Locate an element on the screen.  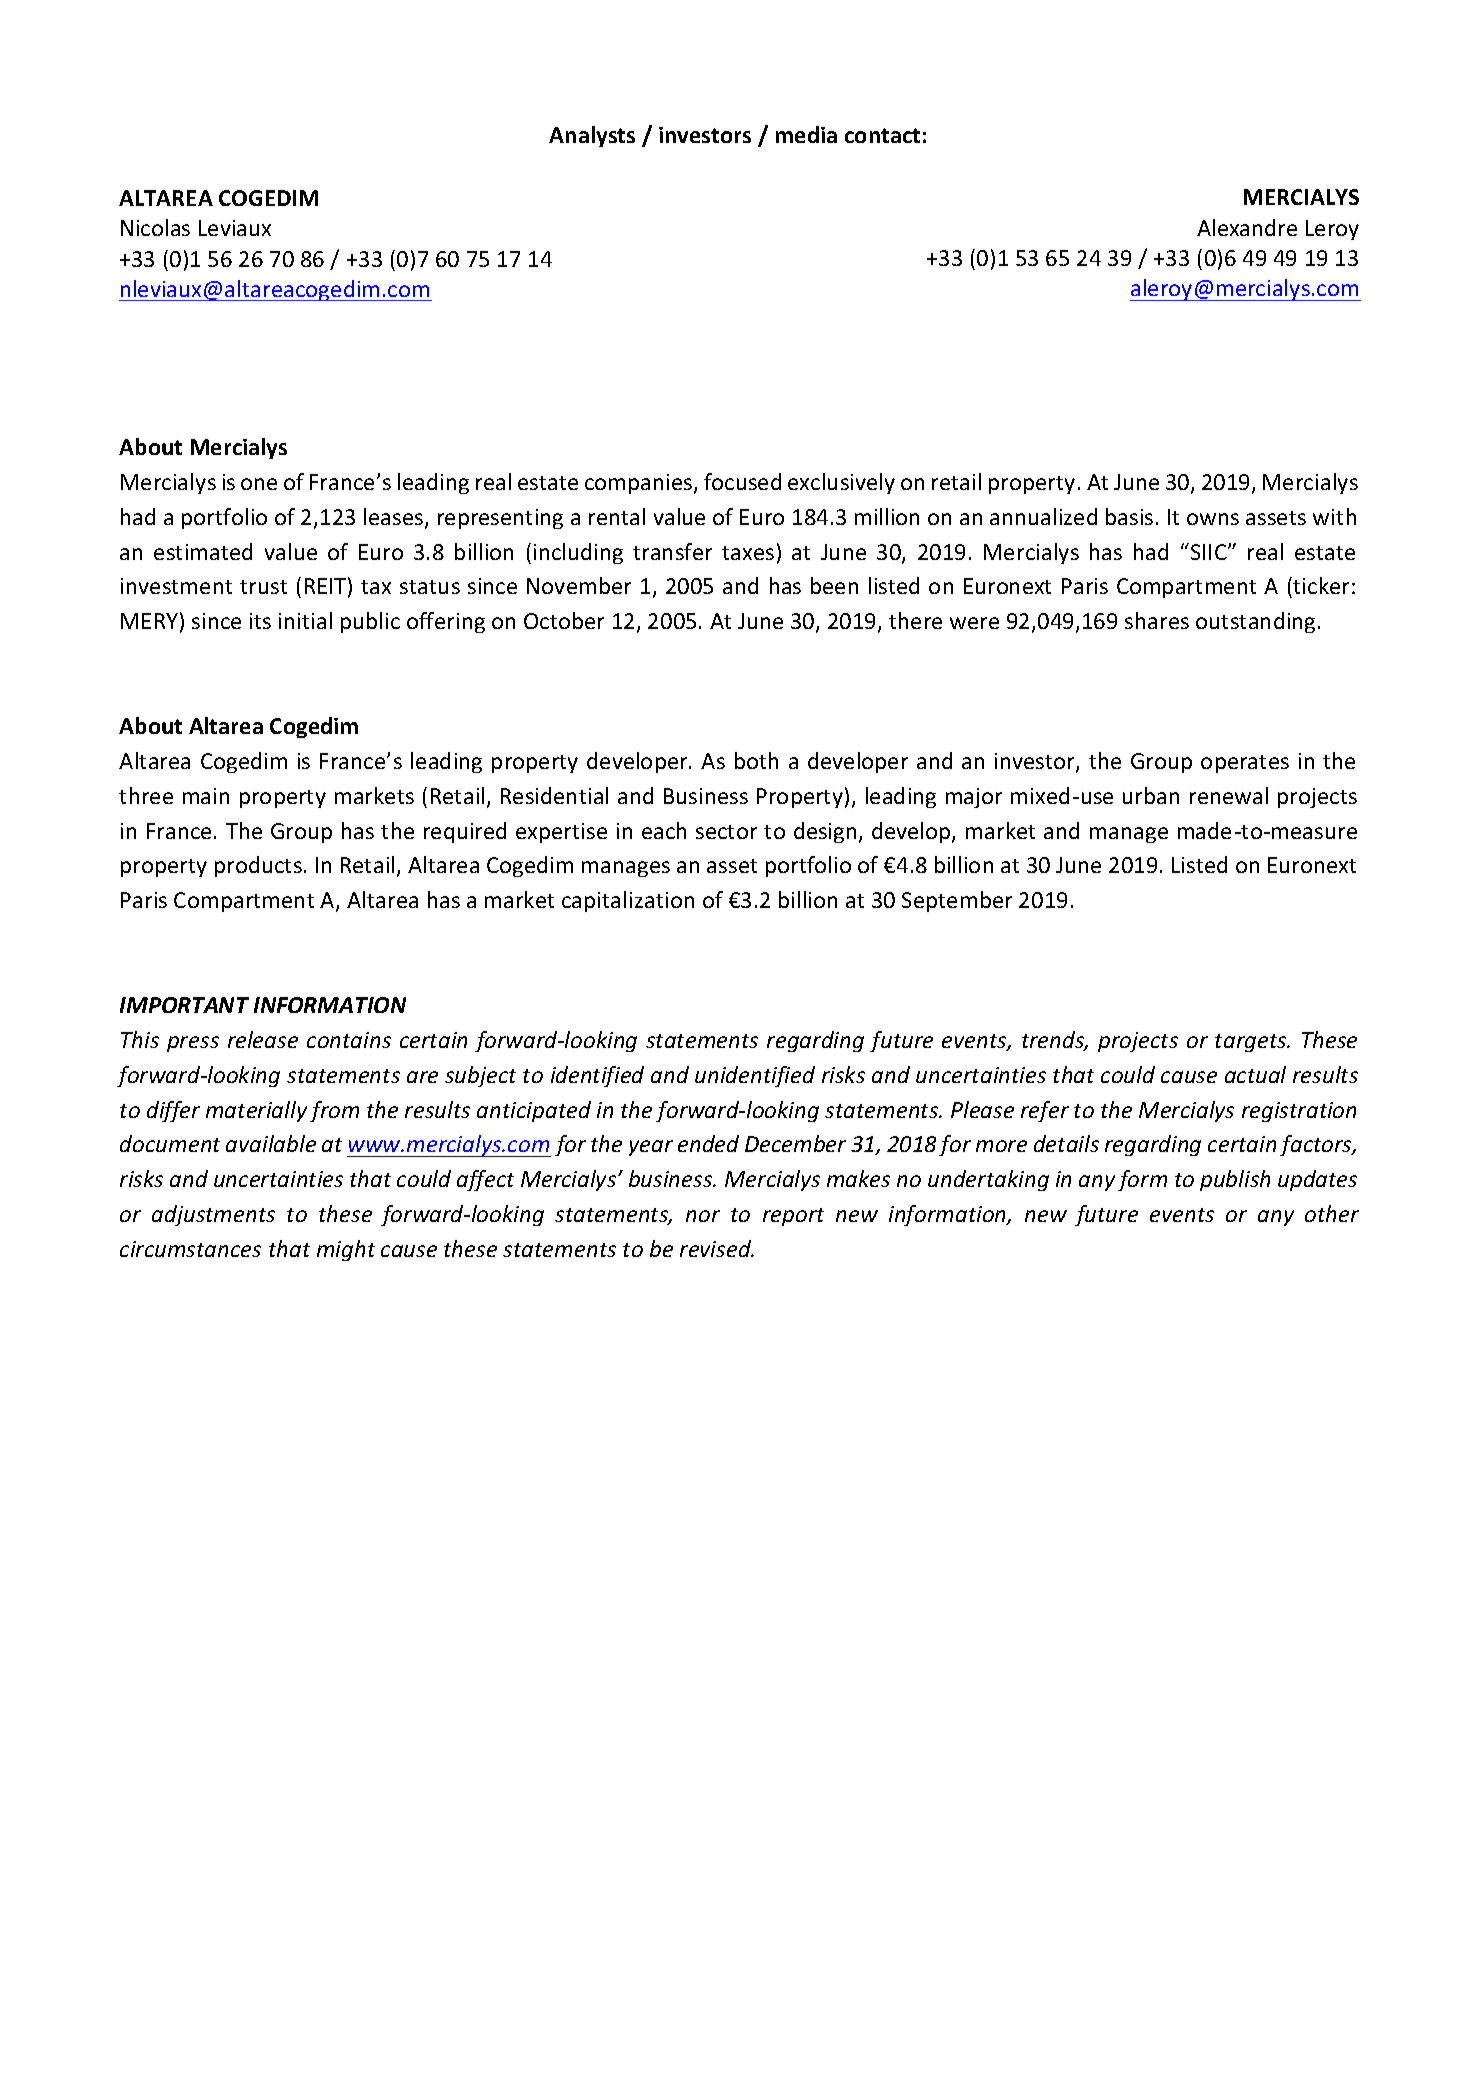
both is located at coordinates (756, 760).
